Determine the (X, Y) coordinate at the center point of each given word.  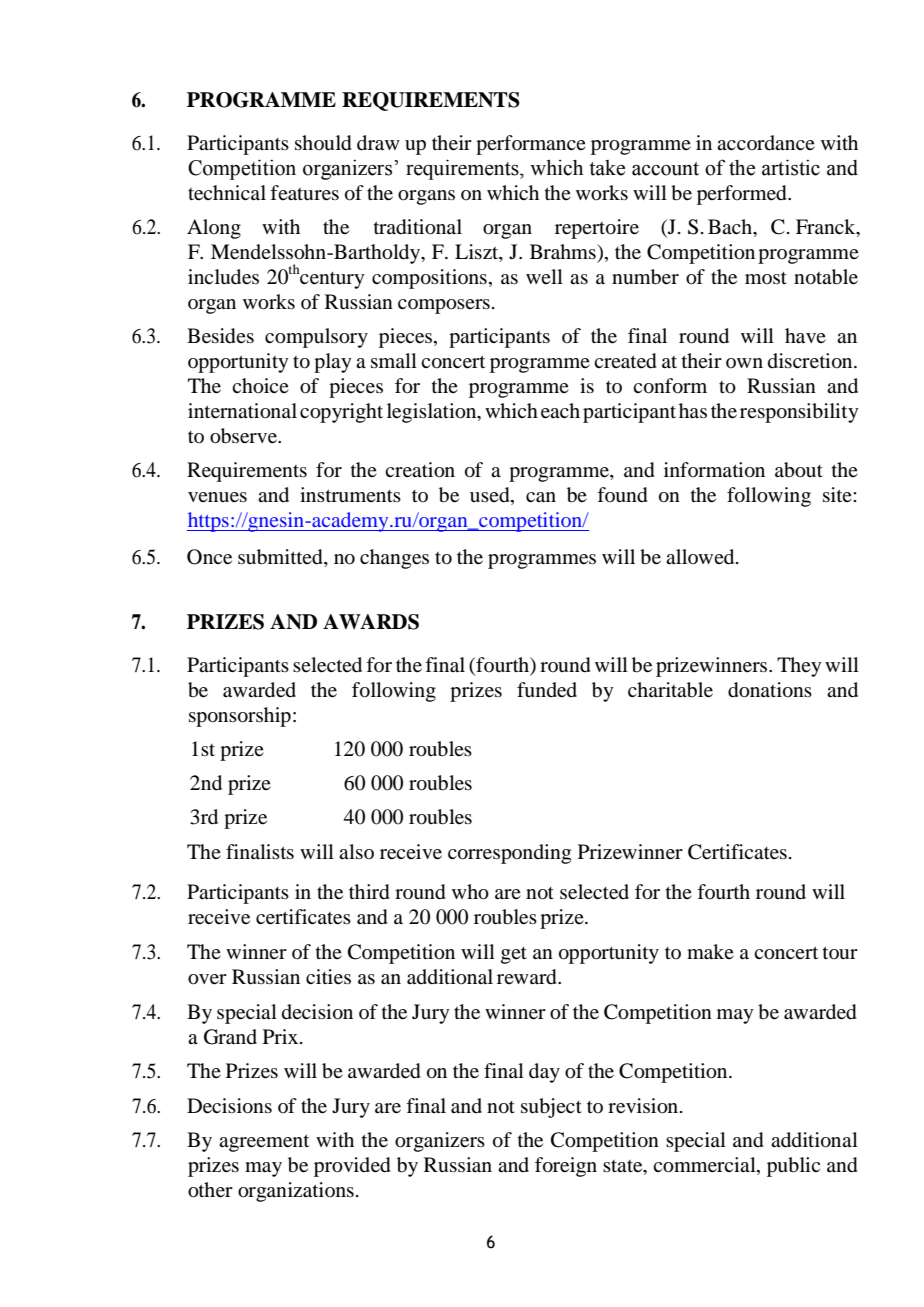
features (304, 193)
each (560, 411)
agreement (264, 1143)
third (369, 892)
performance (531, 145)
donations (770, 690)
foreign (566, 1167)
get (514, 955)
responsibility (799, 413)
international (242, 411)
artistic (791, 167)
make (710, 951)
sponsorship (240, 717)
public (793, 1167)
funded (547, 690)
